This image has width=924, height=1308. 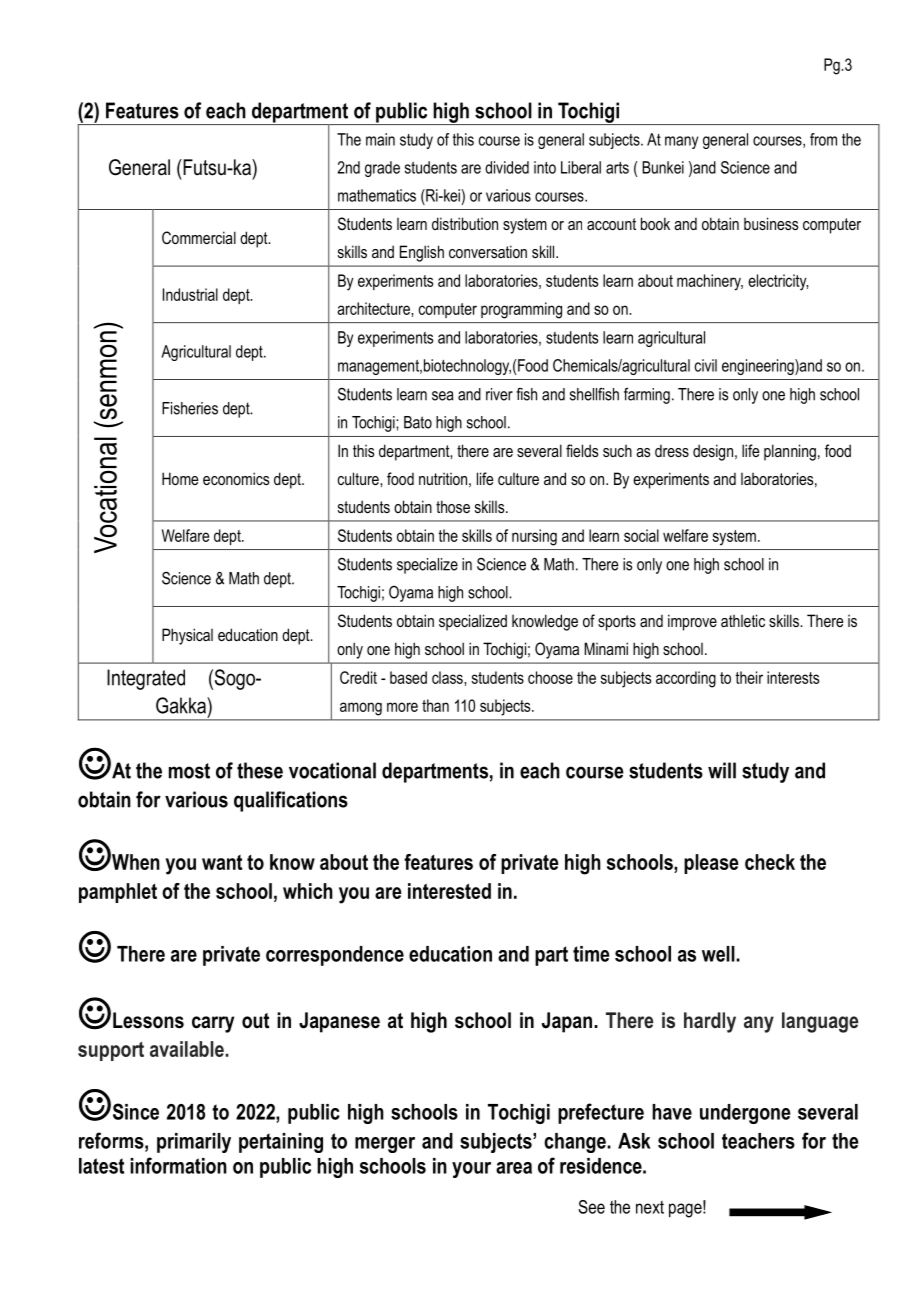 I want to click on Integrated, so click(x=146, y=679).
